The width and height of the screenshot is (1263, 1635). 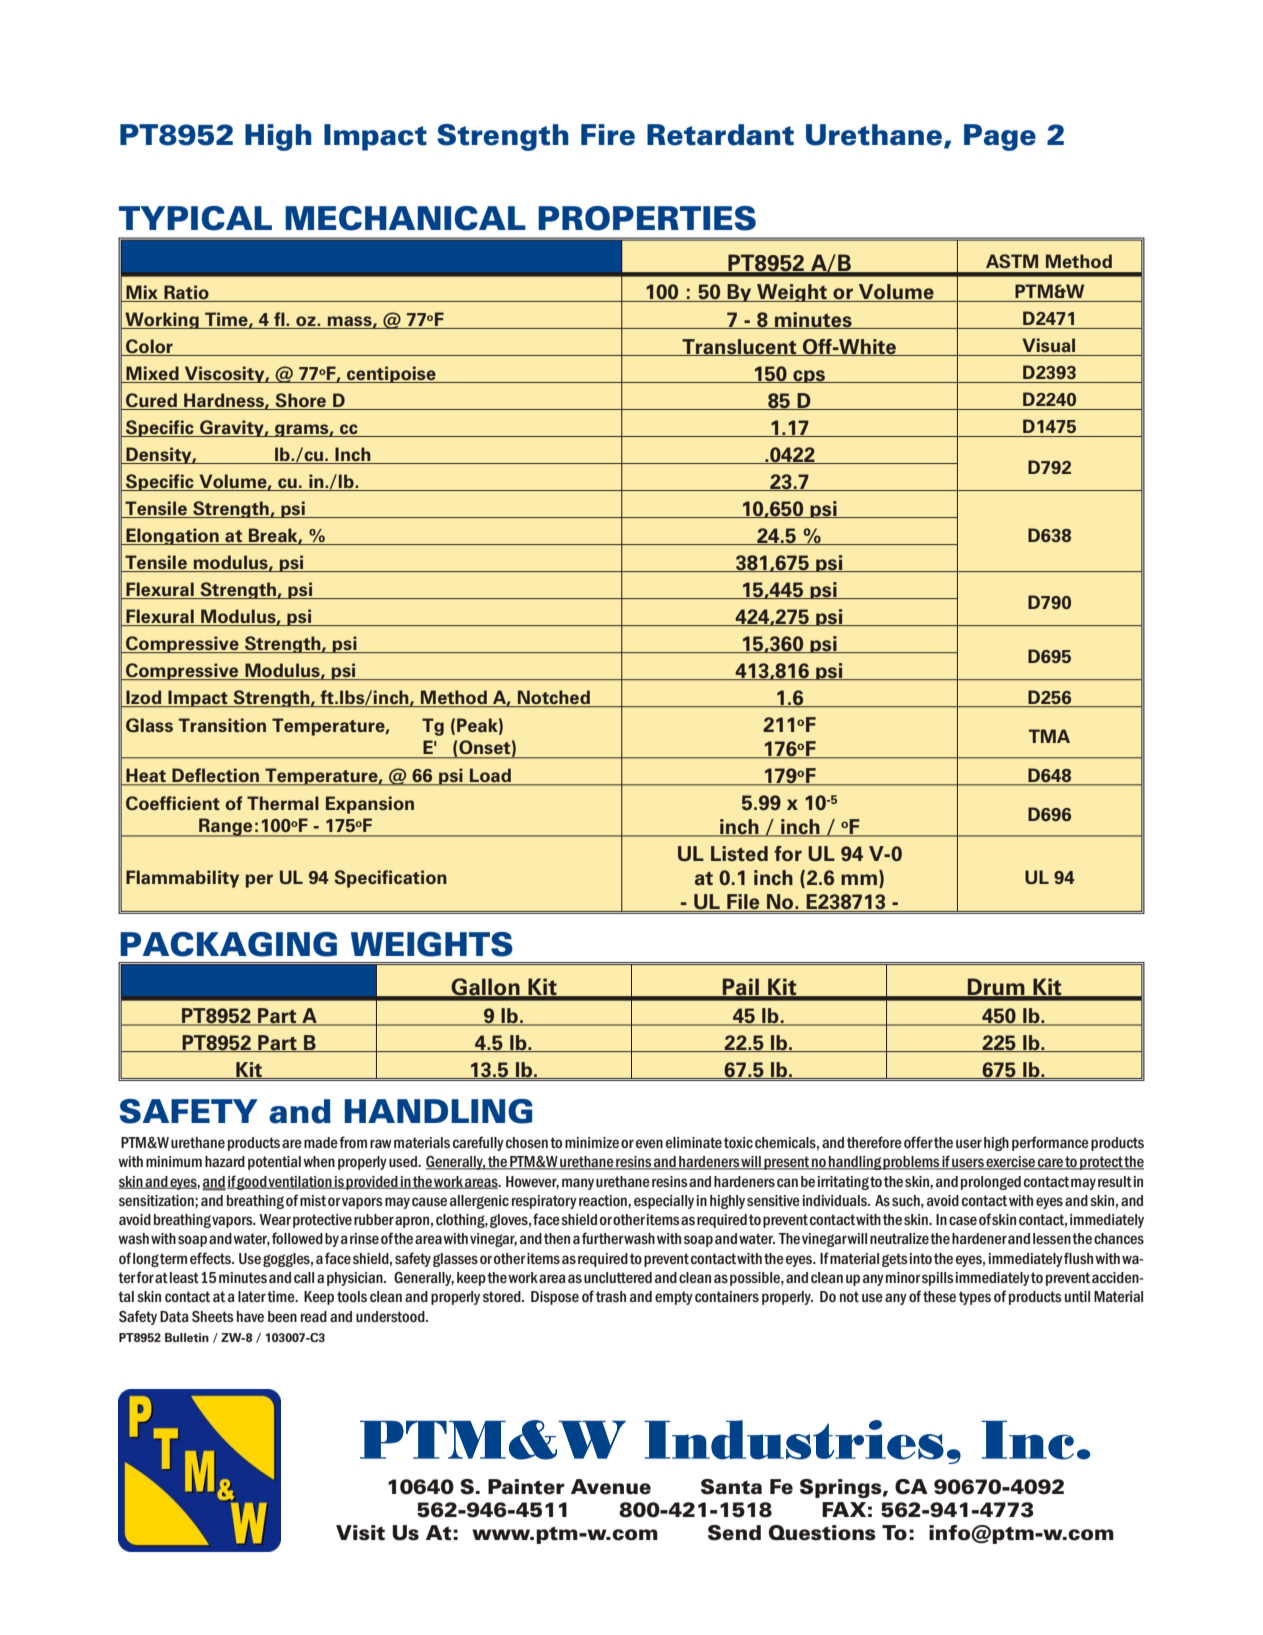 What do you see at coordinates (963, 1220) in the screenshot?
I see `case` at bounding box center [963, 1220].
